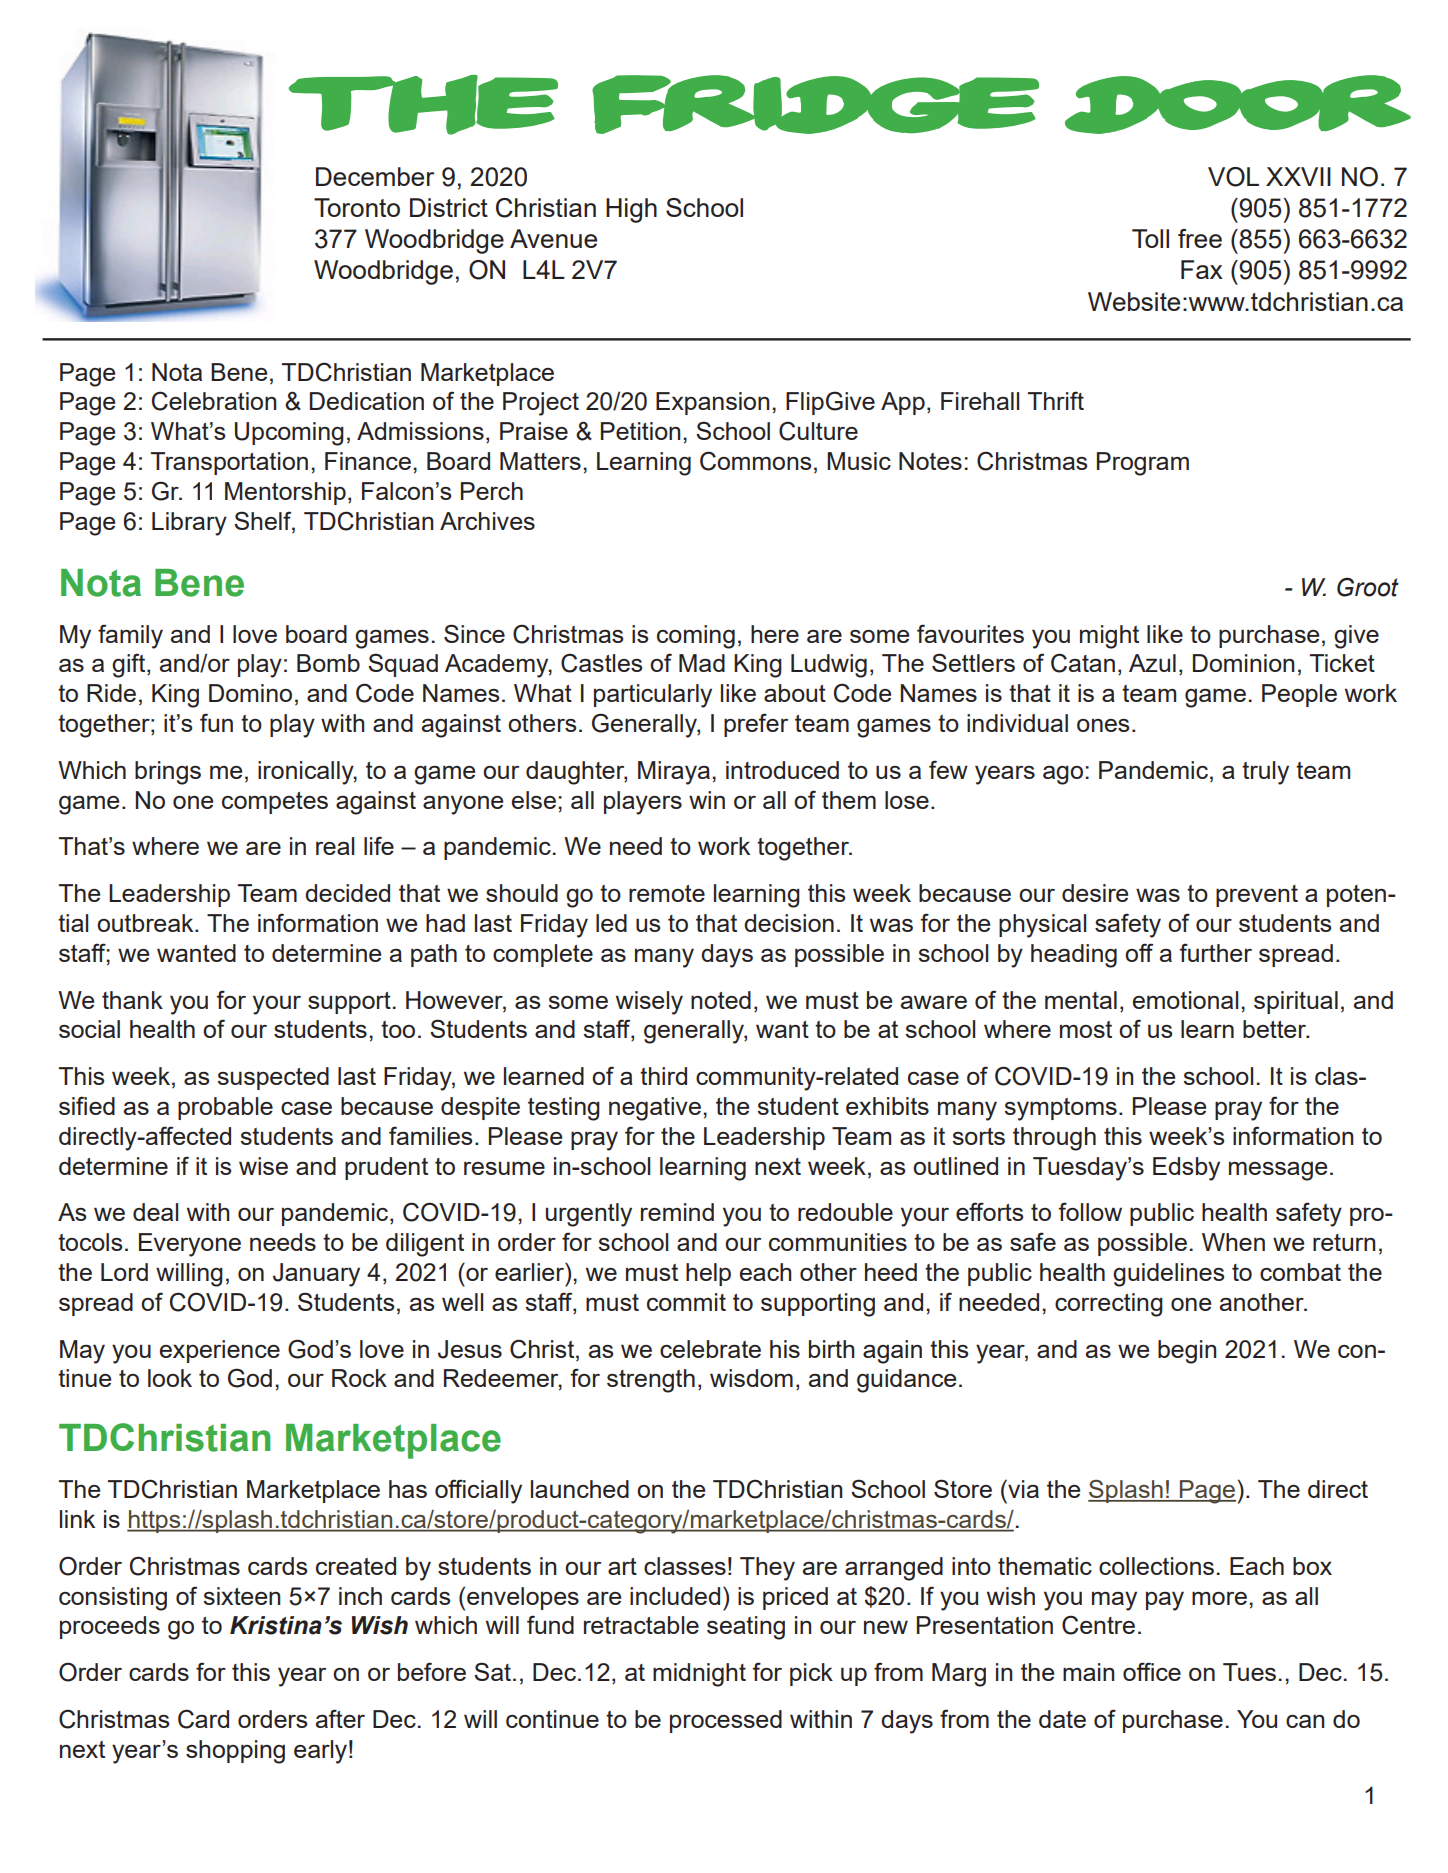 The width and height of the screenshot is (1448, 1873). I want to click on FRIDGE, so click(815, 104).
